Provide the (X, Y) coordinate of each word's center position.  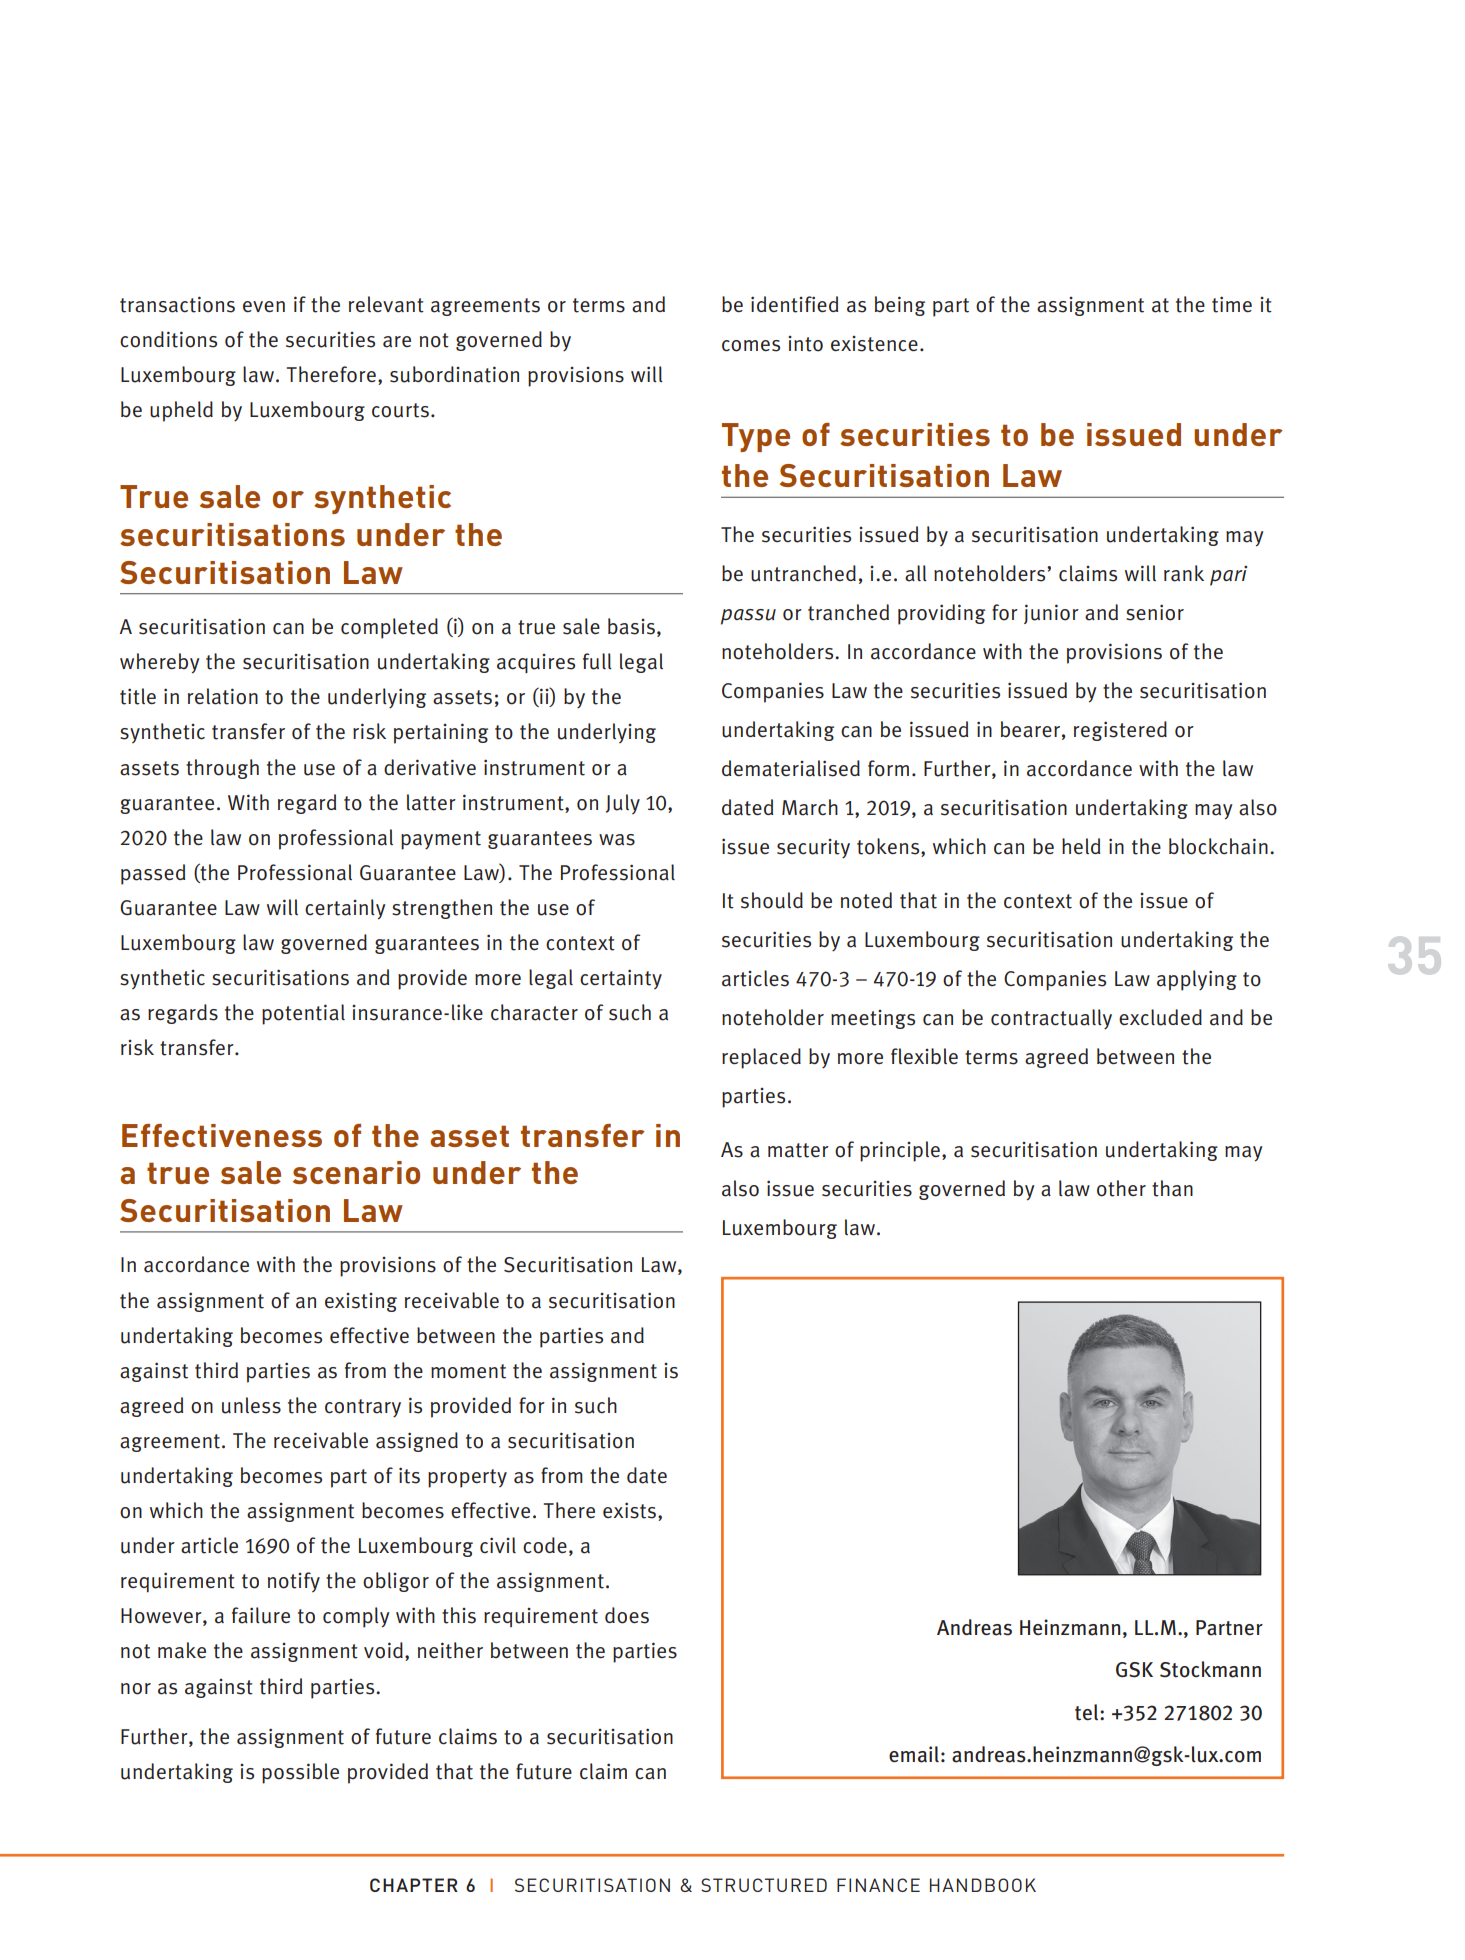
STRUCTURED (764, 1885)
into (805, 344)
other (1121, 1188)
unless (251, 1405)
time (1232, 304)
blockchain (1218, 846)
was (617, 840)
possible (300, 1773)
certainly (345, 909)
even (264, 307)
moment (468, 1371)
